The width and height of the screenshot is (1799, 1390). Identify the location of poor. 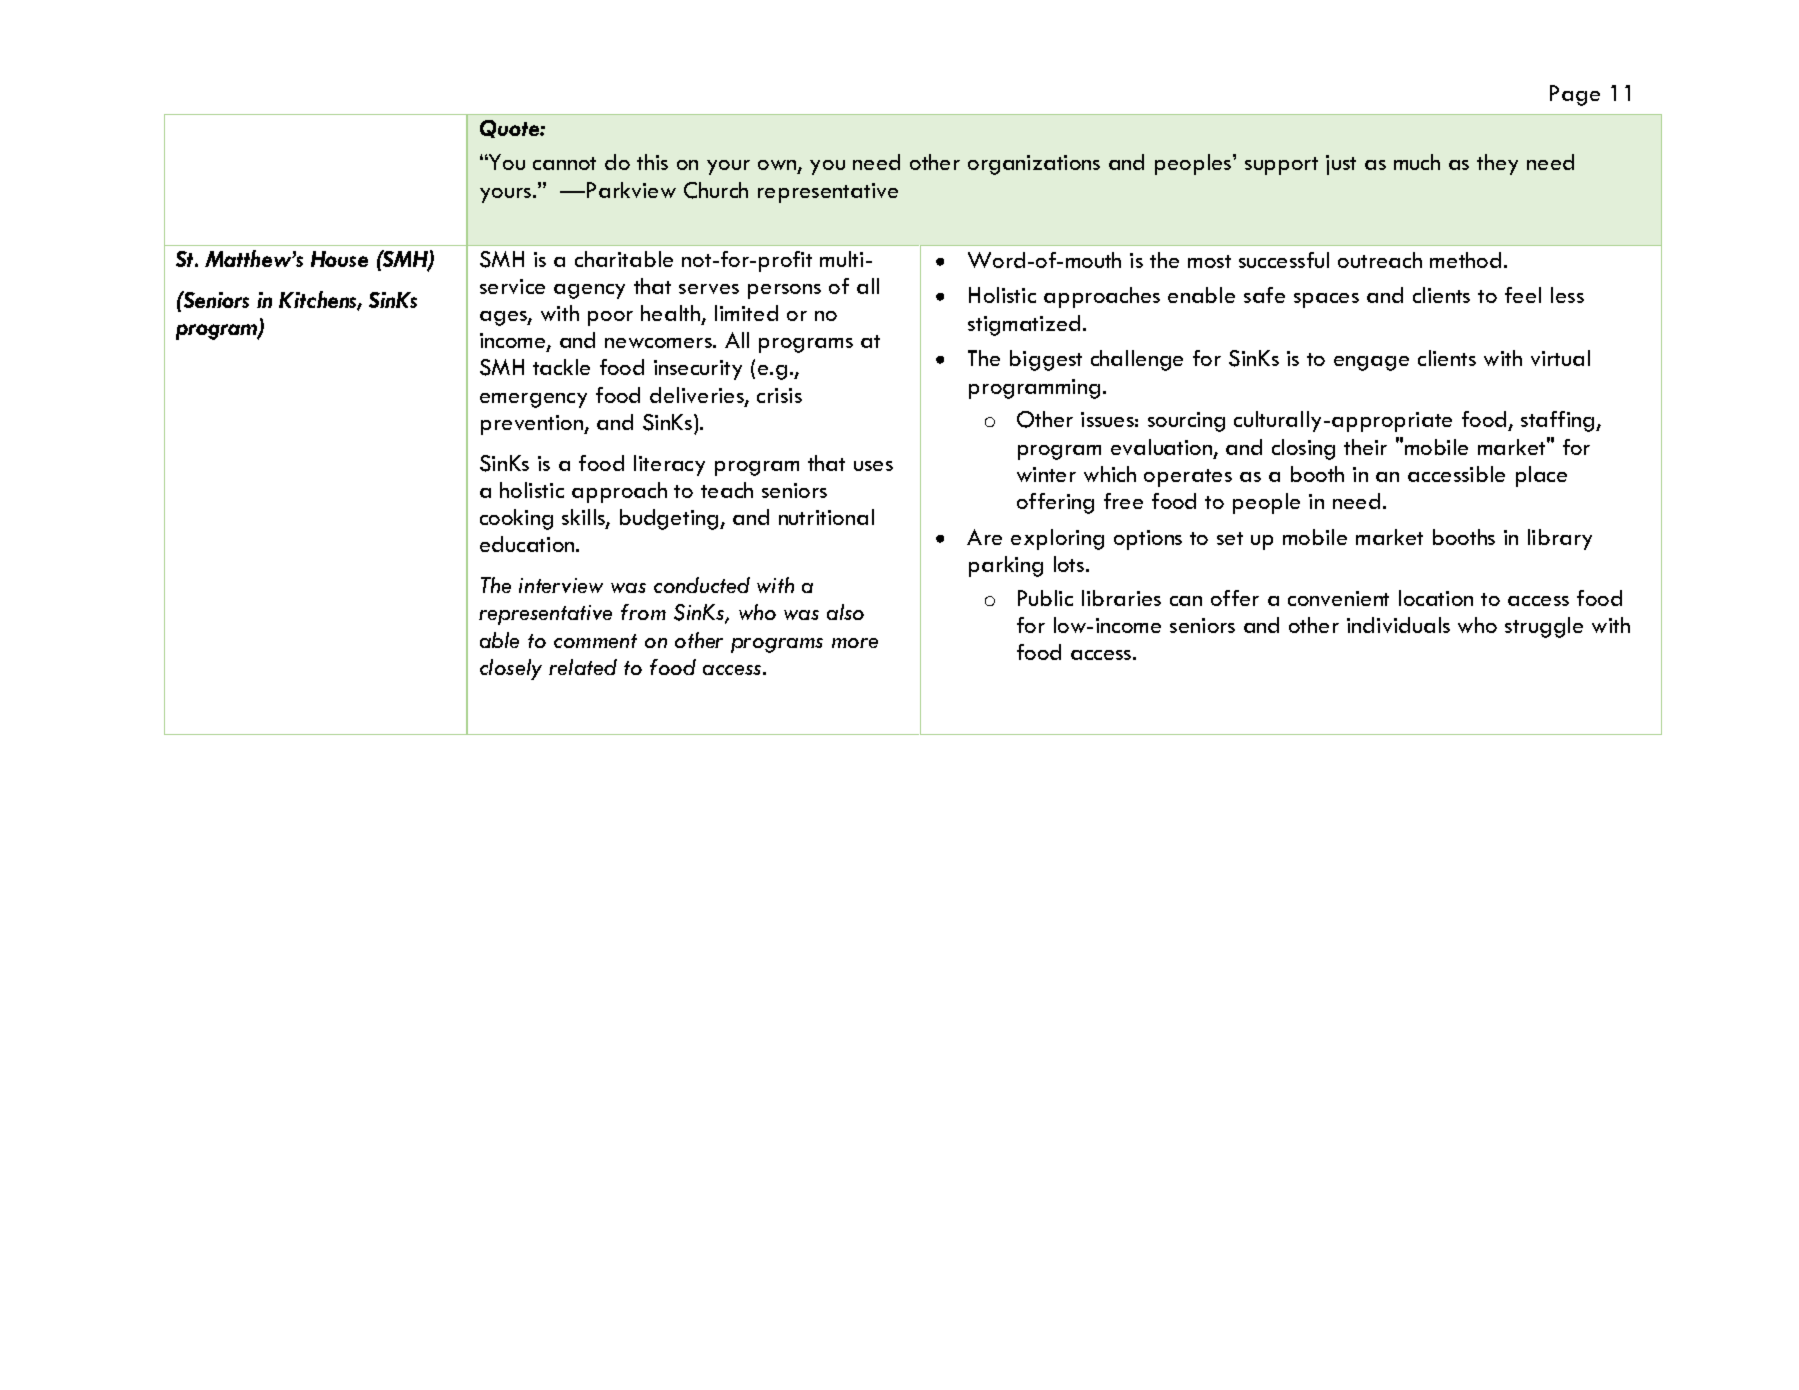
(610, 318).
